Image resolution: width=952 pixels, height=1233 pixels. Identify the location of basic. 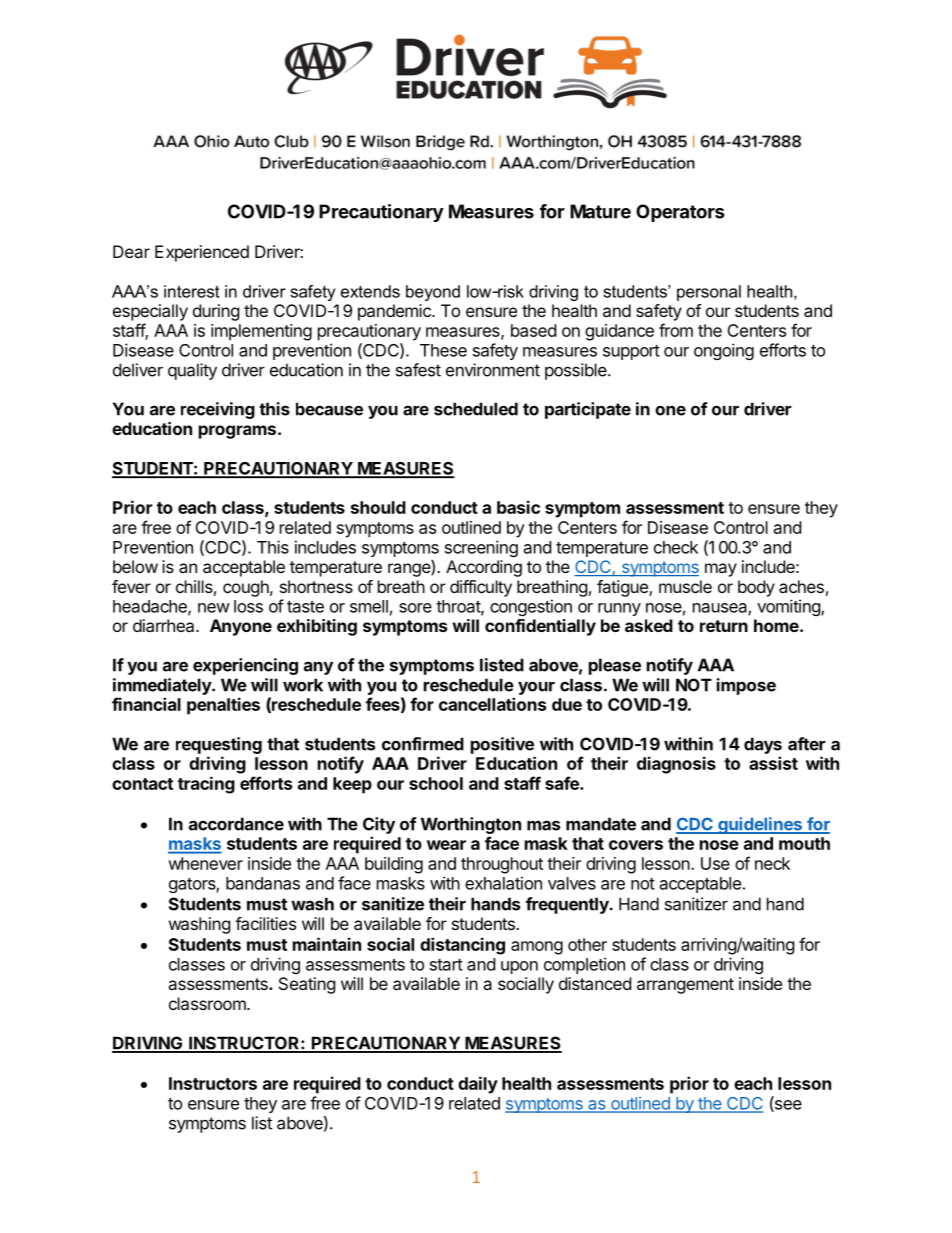
(518, 507).
